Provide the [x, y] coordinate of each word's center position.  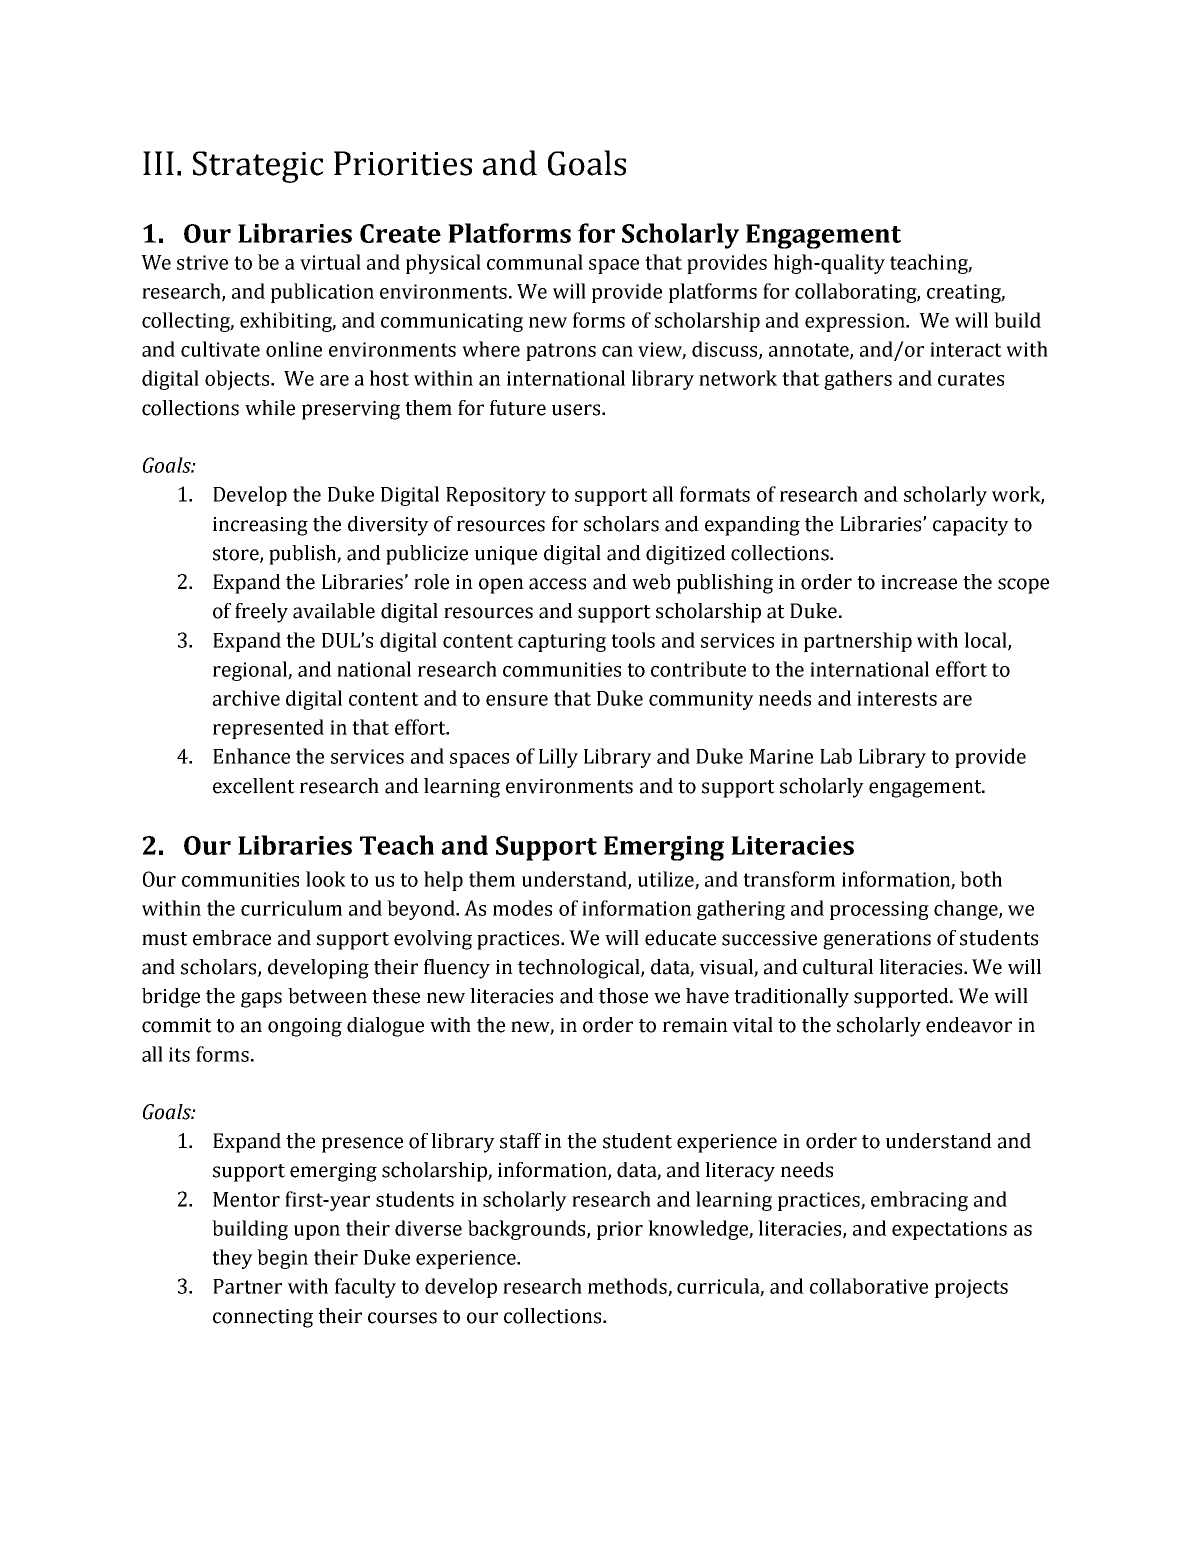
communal [535, 262]
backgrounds [528, 1230]
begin [282, 1259]
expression [856, 322]
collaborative [869, 1286]
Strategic [258, 167]
